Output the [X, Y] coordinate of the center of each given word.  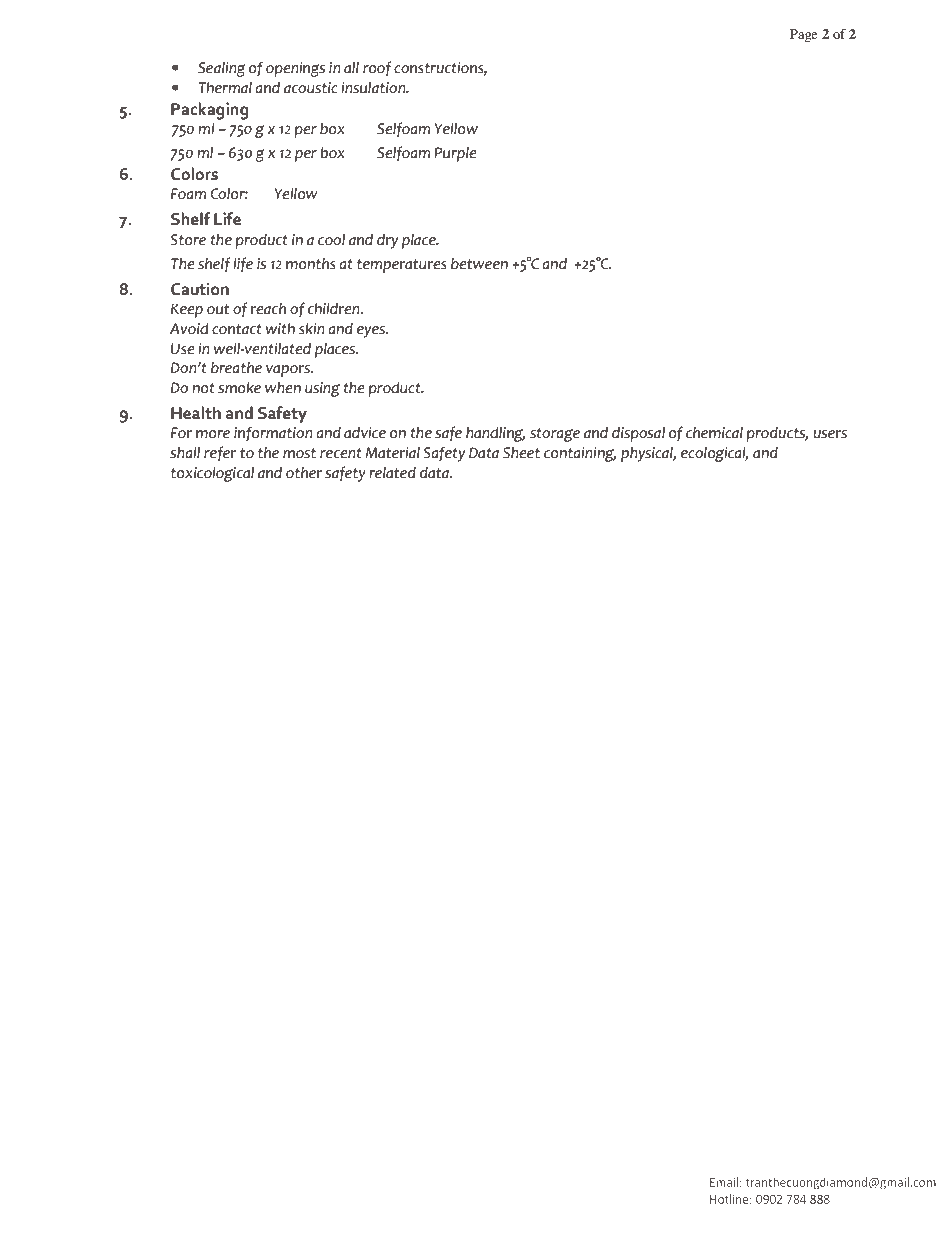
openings [295, 69]
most [299, 453]
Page [804, 35]
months [311, 264]
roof [377, 69]
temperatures [402, 266]
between [479, 264]
